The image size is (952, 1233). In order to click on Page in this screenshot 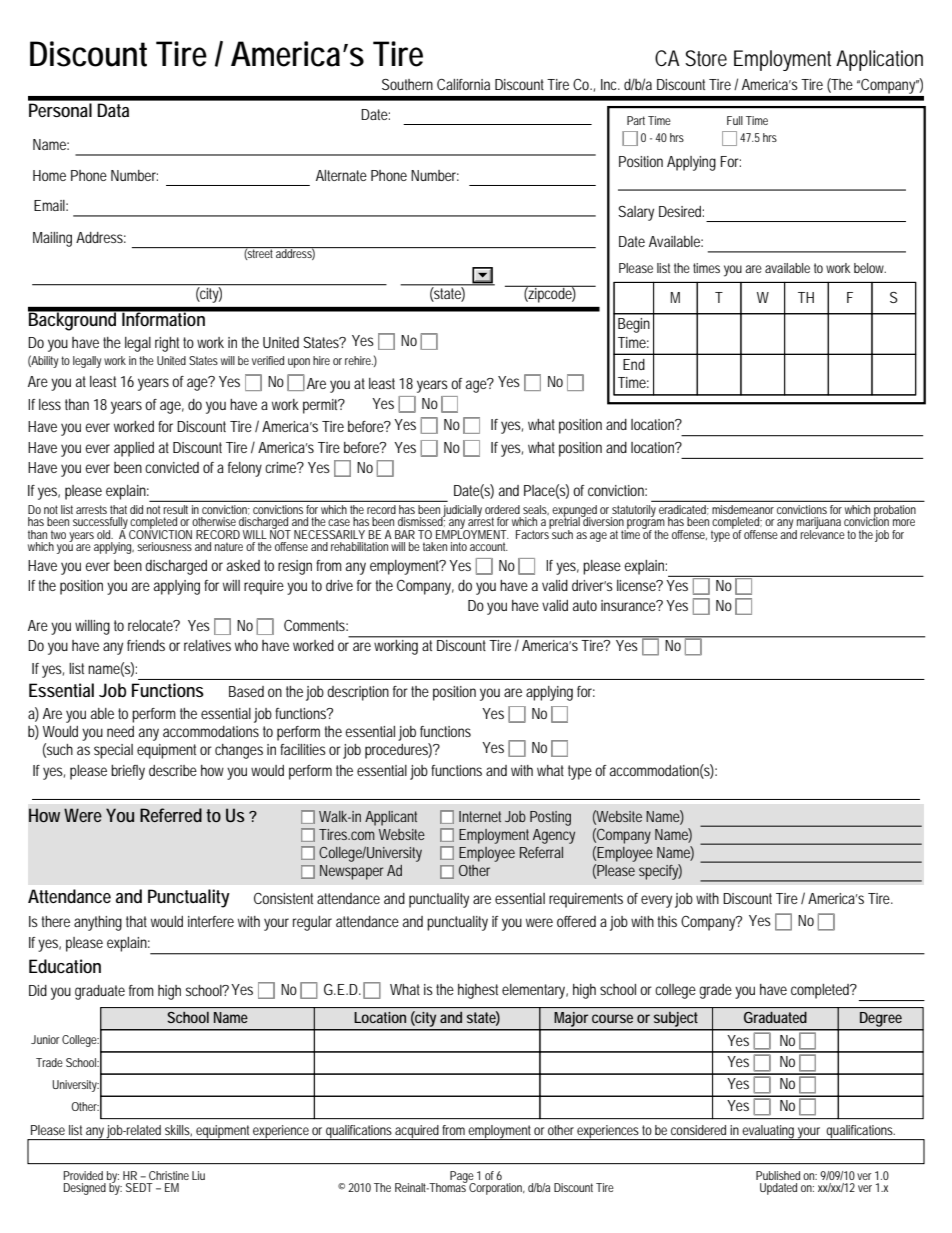, I will do `click(463, 1178)`.
